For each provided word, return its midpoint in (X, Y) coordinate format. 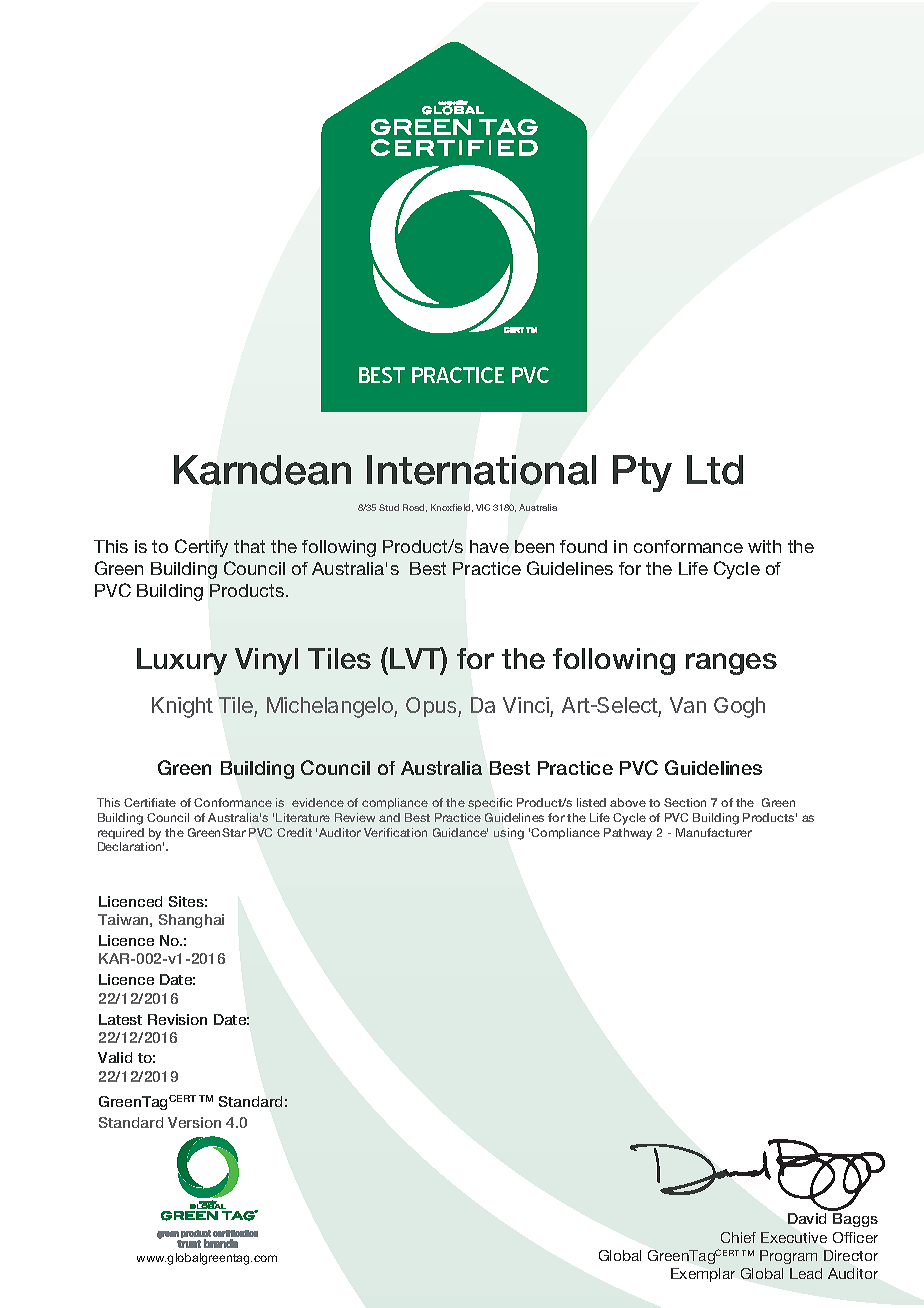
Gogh (739, 707)
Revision (177, 1019)
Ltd (715, 470)
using (509, 834)
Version (194, 1122)
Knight (182, 707)
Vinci (526, 705)
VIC (483, 507)
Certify (201, 548)
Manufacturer (714, 832)
